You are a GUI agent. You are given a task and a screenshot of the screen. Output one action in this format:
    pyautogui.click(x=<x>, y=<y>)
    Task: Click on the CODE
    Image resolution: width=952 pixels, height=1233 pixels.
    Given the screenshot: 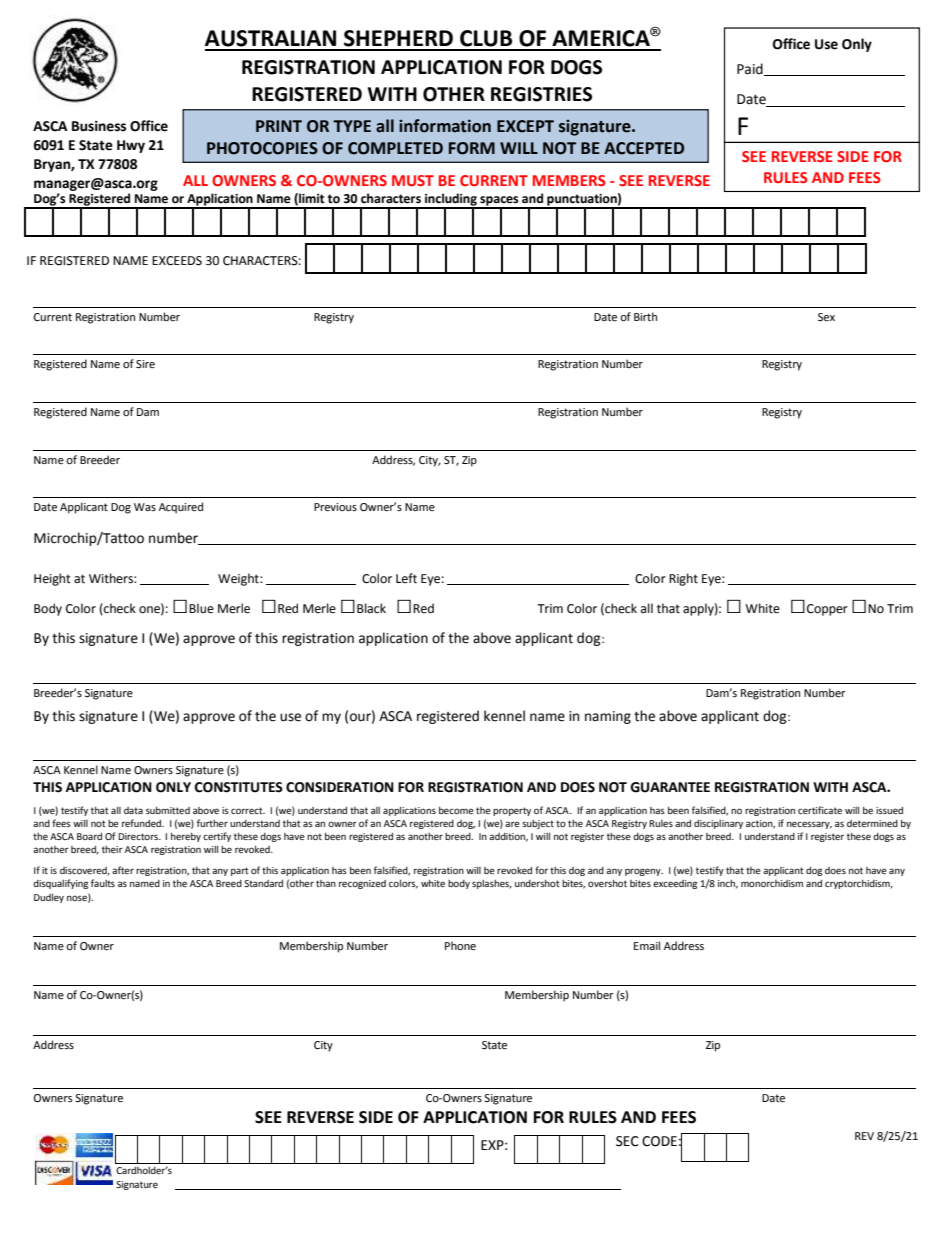 What is the action you would take?
    pyautogui.click(x=659, y=1141)
